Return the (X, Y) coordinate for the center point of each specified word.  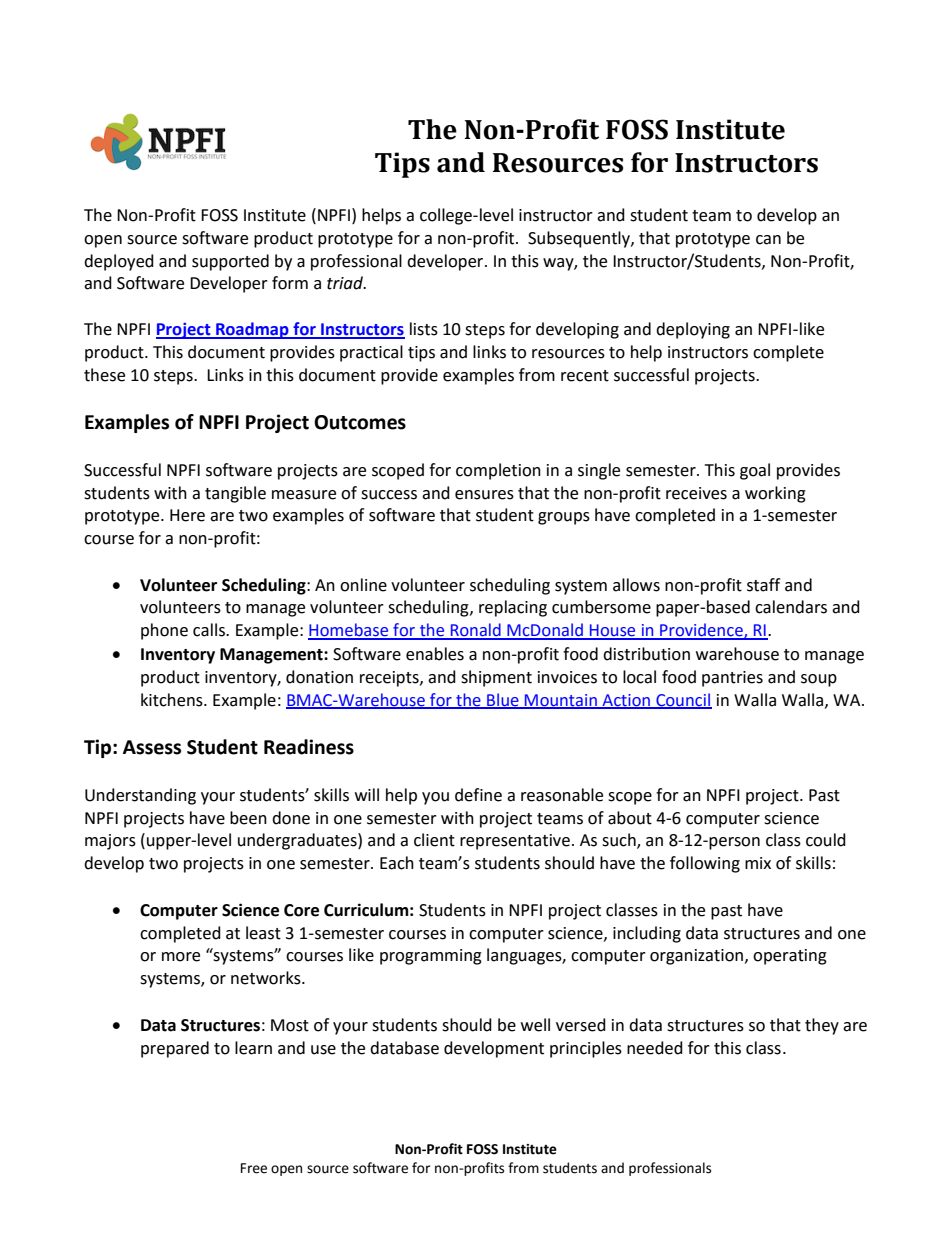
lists (424, 329)
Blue (503, 700)
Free (254, 1168)
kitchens (173, 700)
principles (586, 1049)
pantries (732, 679)
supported (230, 262)
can (768, 240)
